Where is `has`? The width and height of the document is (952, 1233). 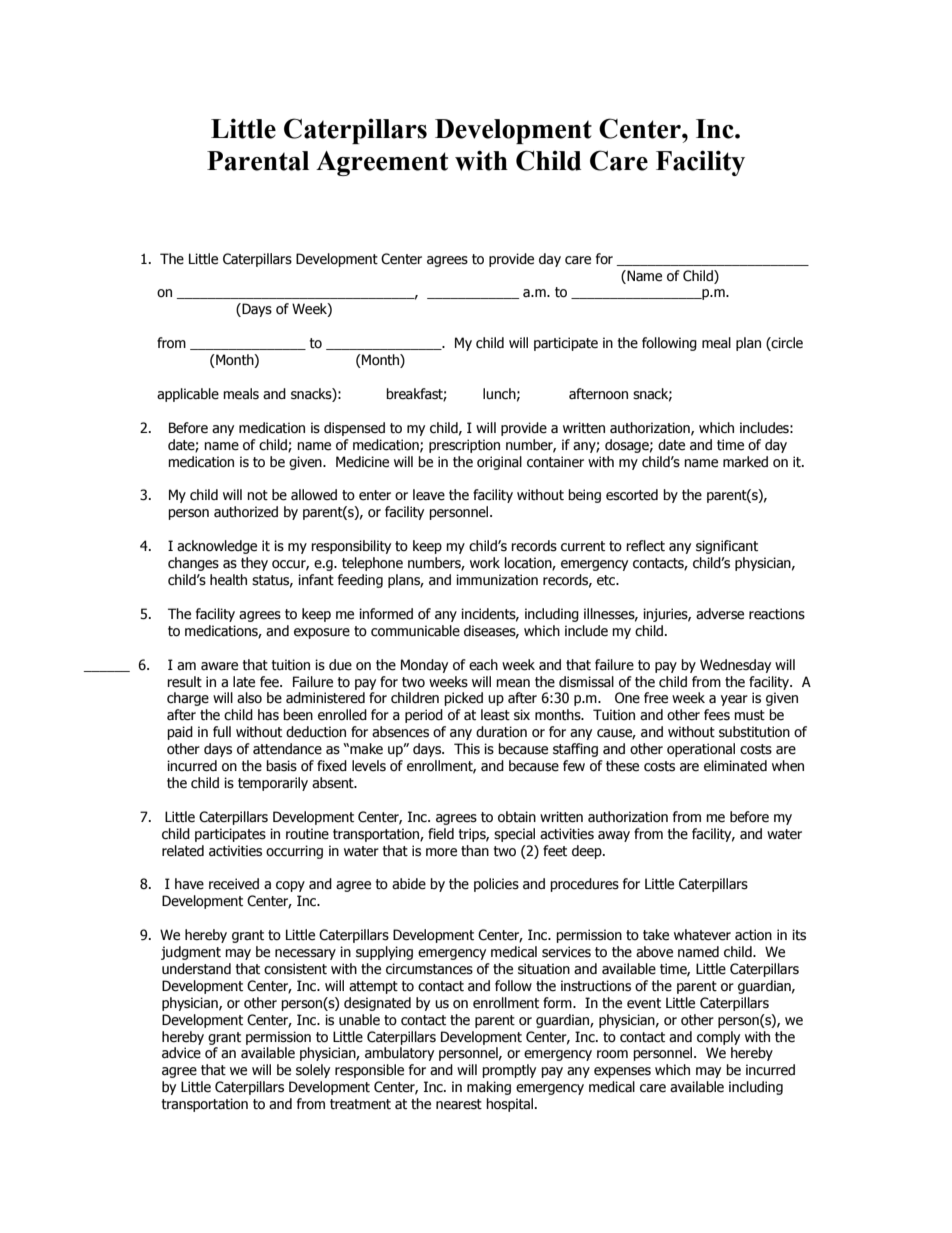 has is located at coordinates (268, 715).
